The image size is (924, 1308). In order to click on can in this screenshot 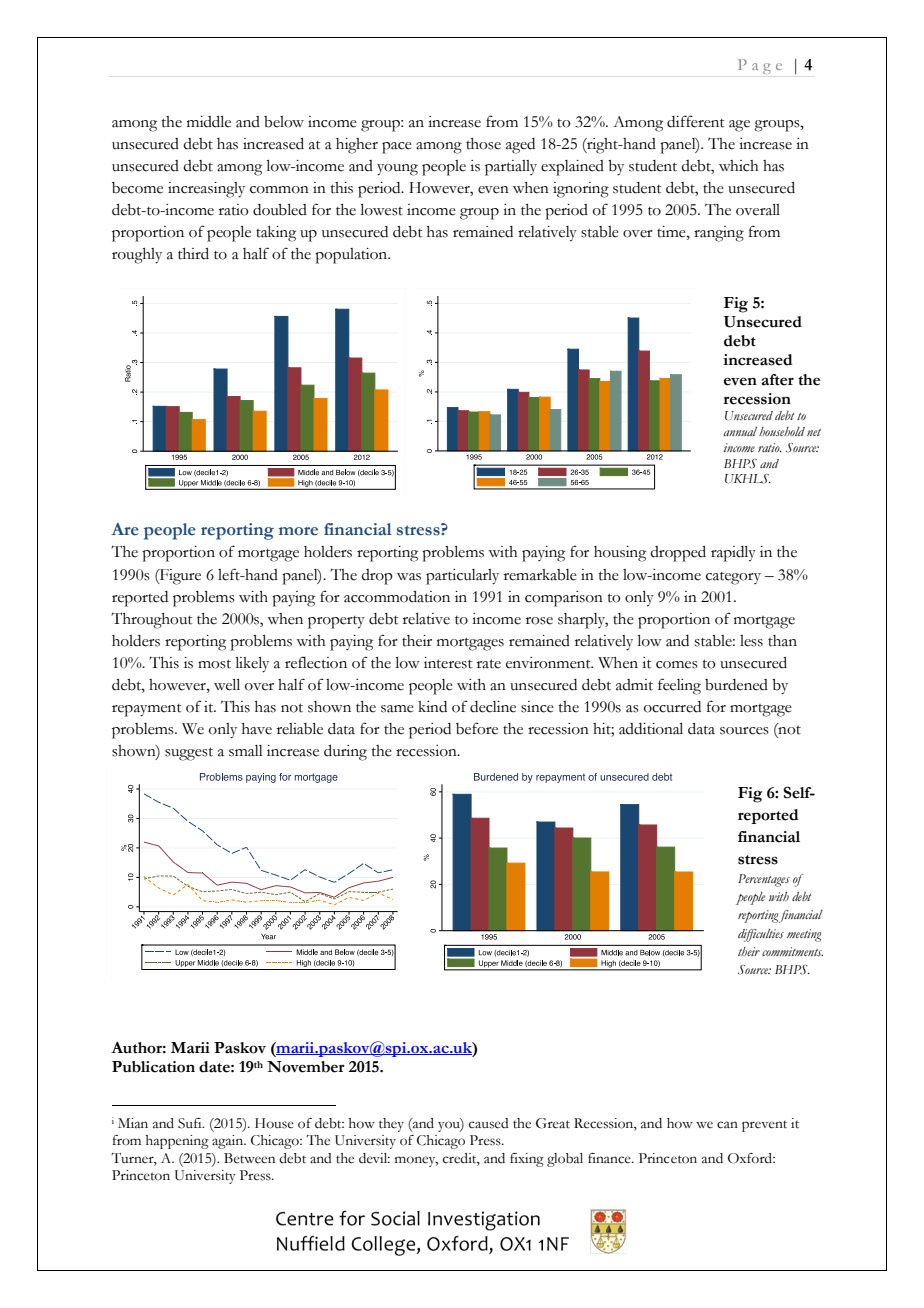, I will do `click(727, 1125)`.
